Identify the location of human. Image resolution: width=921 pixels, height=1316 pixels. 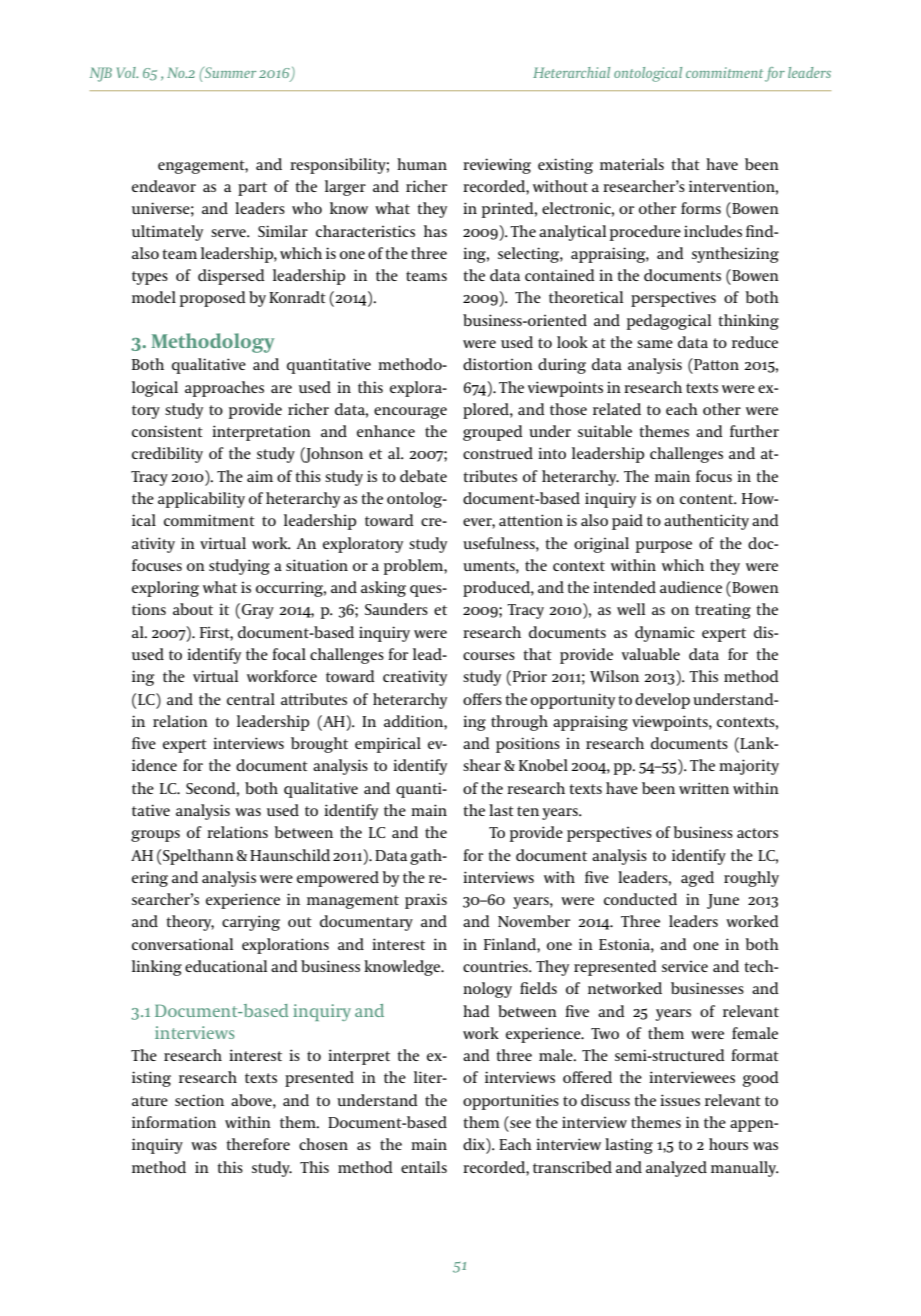
(422, 164).
